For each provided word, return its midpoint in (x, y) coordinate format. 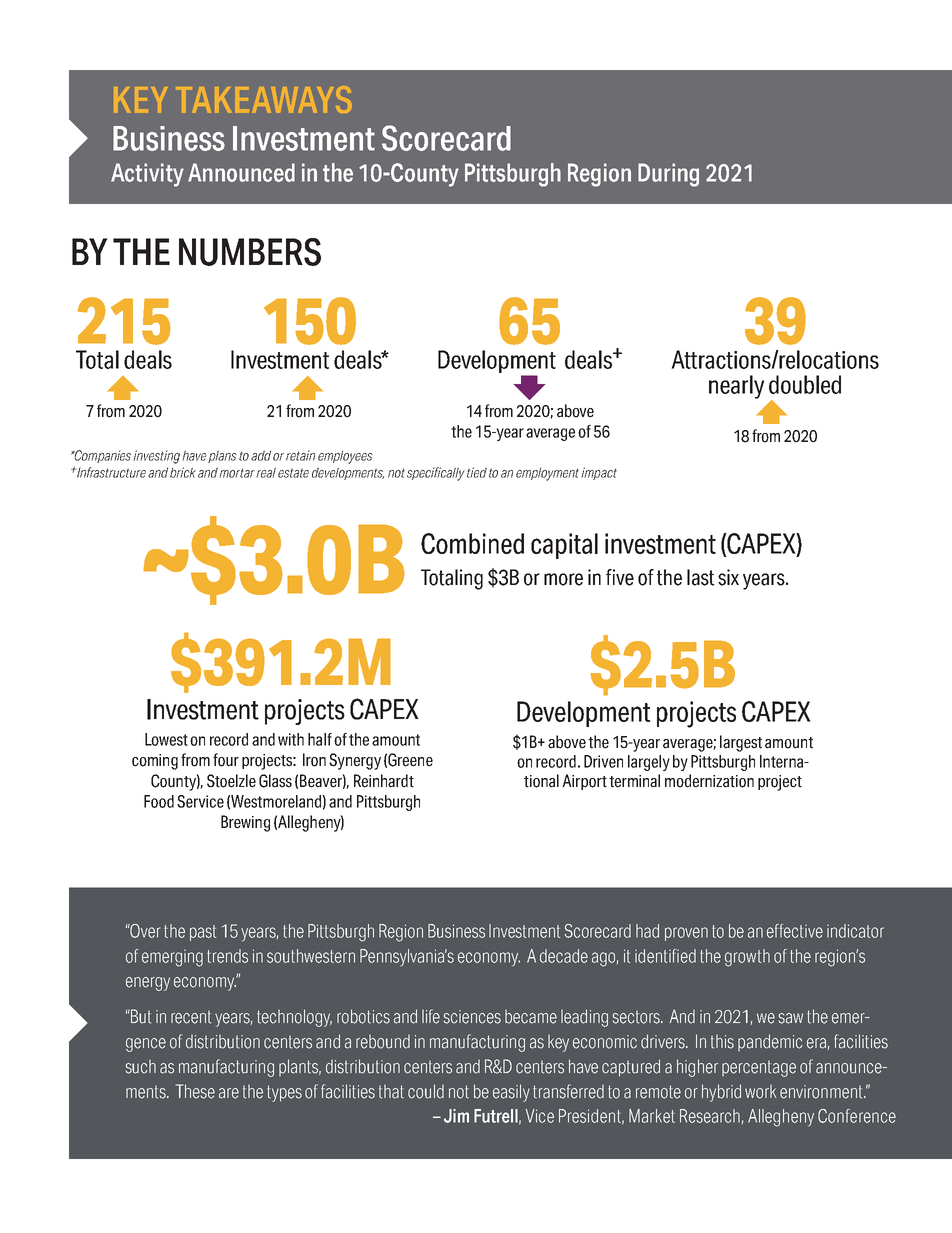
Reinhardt (384, 781)
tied (477, 472)
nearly (736, 387)
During (668, 175)
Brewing (245, 823)
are (229, 1093)
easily (511, 1093)
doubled (805, 384)
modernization (709, 781)
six (728, 577)
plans (222, 457)
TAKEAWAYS (263, 99)
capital (564, 546)
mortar (238, 473)
